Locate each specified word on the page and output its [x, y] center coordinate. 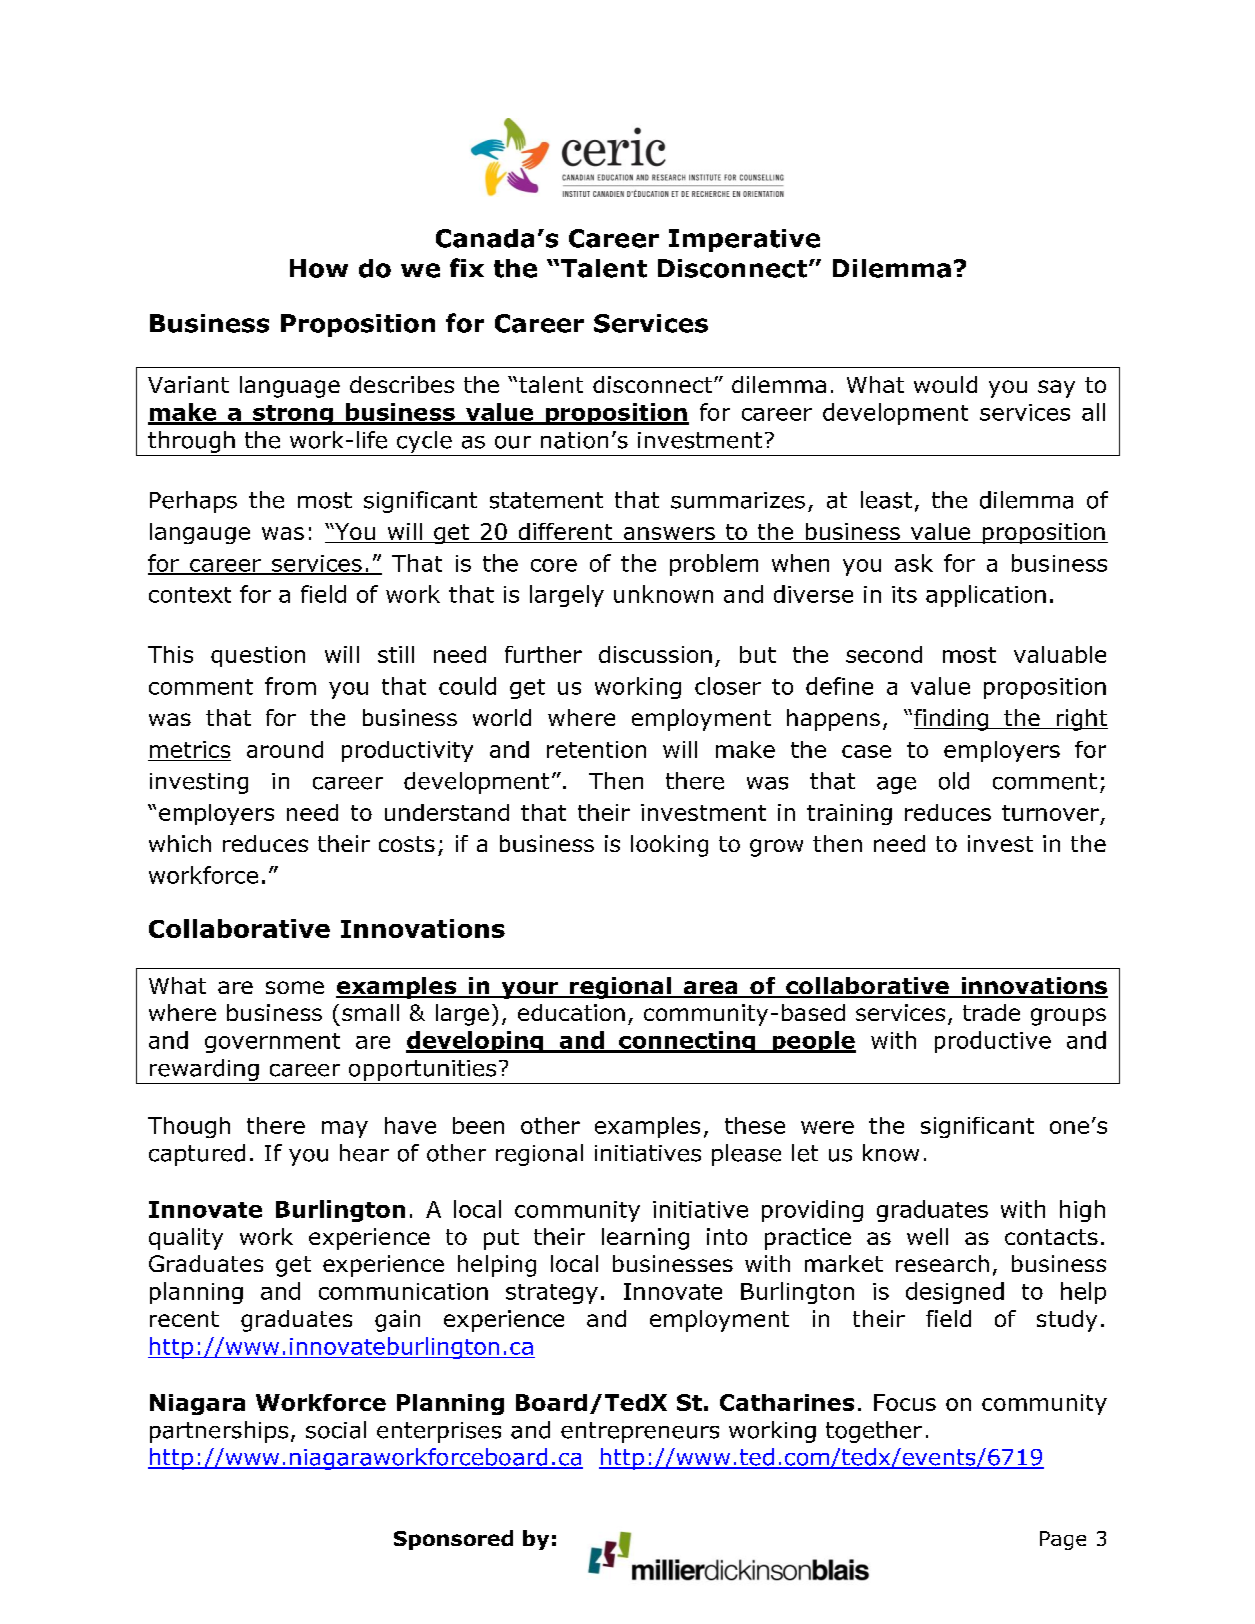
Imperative [744, 240]
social [336, 1430]
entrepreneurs [640, 1432]
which [180, 843]
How [319, 268]
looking [669, 846]
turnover [1050, 813]
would [945, 384]
